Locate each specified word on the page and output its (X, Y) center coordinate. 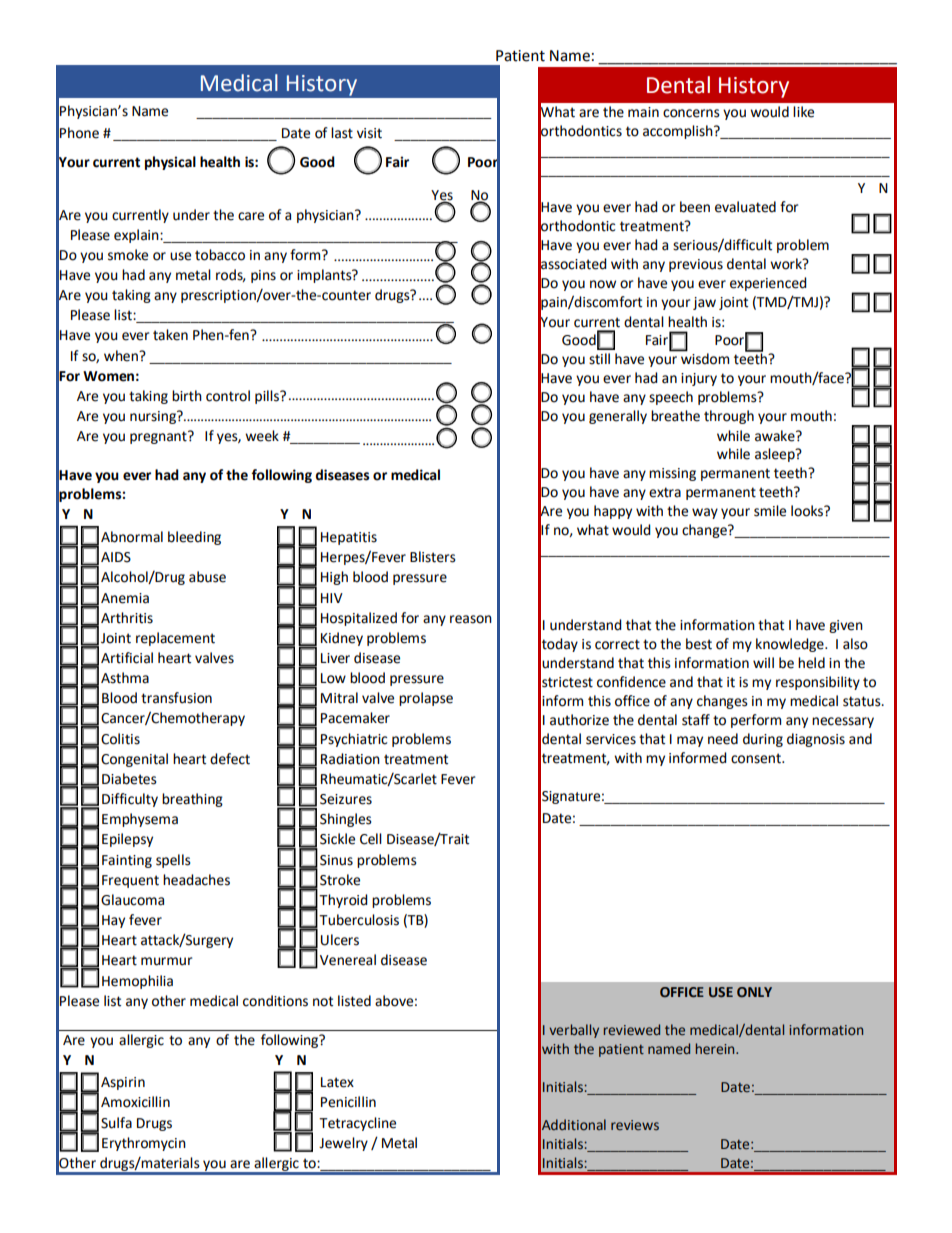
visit (369, 133)
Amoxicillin (135, 1102)
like (803, 112)
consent (757, 758)
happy (613, 512)
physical (170, 163)
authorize (579, 720)
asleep (776, 455)
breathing (192, 800)
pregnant (159, 437)
